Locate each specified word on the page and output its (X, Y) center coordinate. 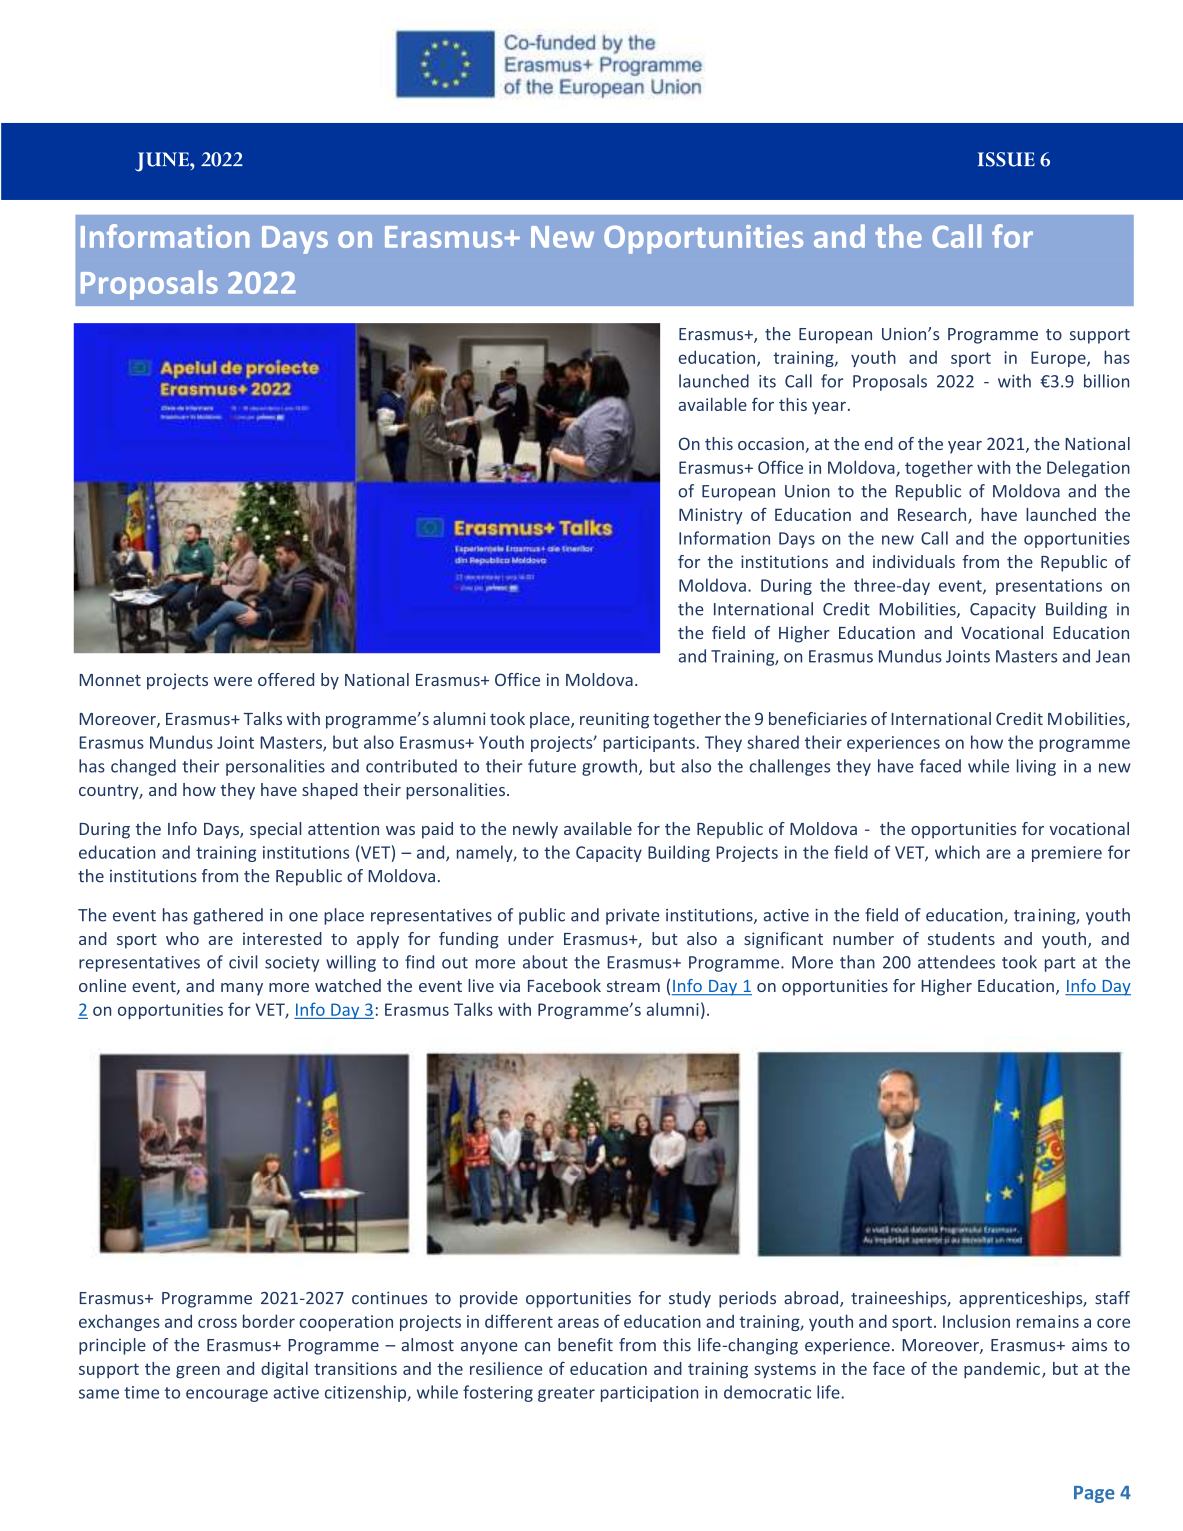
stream (633, 986)
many (242, 989)
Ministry (711, 516)
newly (535, 830)
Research (933, 515)
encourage (227, 1395)
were (233, 681)
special (275, 830)
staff (1112, 1298)
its (767, 381)
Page (1094, 1494)
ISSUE (1006, 159)
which (957, 852)
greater (566, 1394)
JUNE (163, 162)
